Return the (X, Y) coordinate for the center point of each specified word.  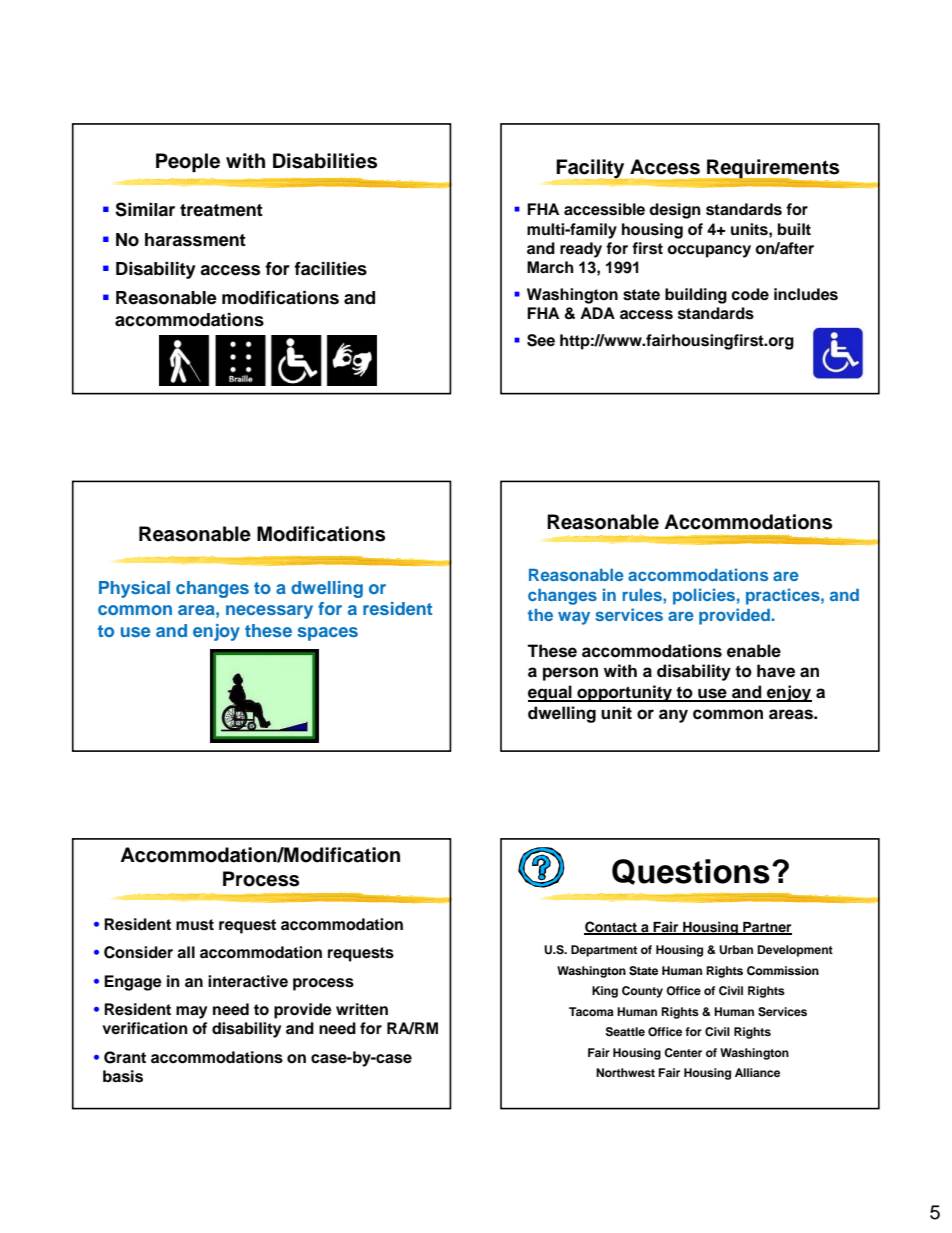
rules (643, 595)
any (673, 716)
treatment (221, 210)
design (675, 211)
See (541, 340)
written (362, 1009)
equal (551, 693)
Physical (134, 589)
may (191, 1012)
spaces (327, 634)
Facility (592, 170)
